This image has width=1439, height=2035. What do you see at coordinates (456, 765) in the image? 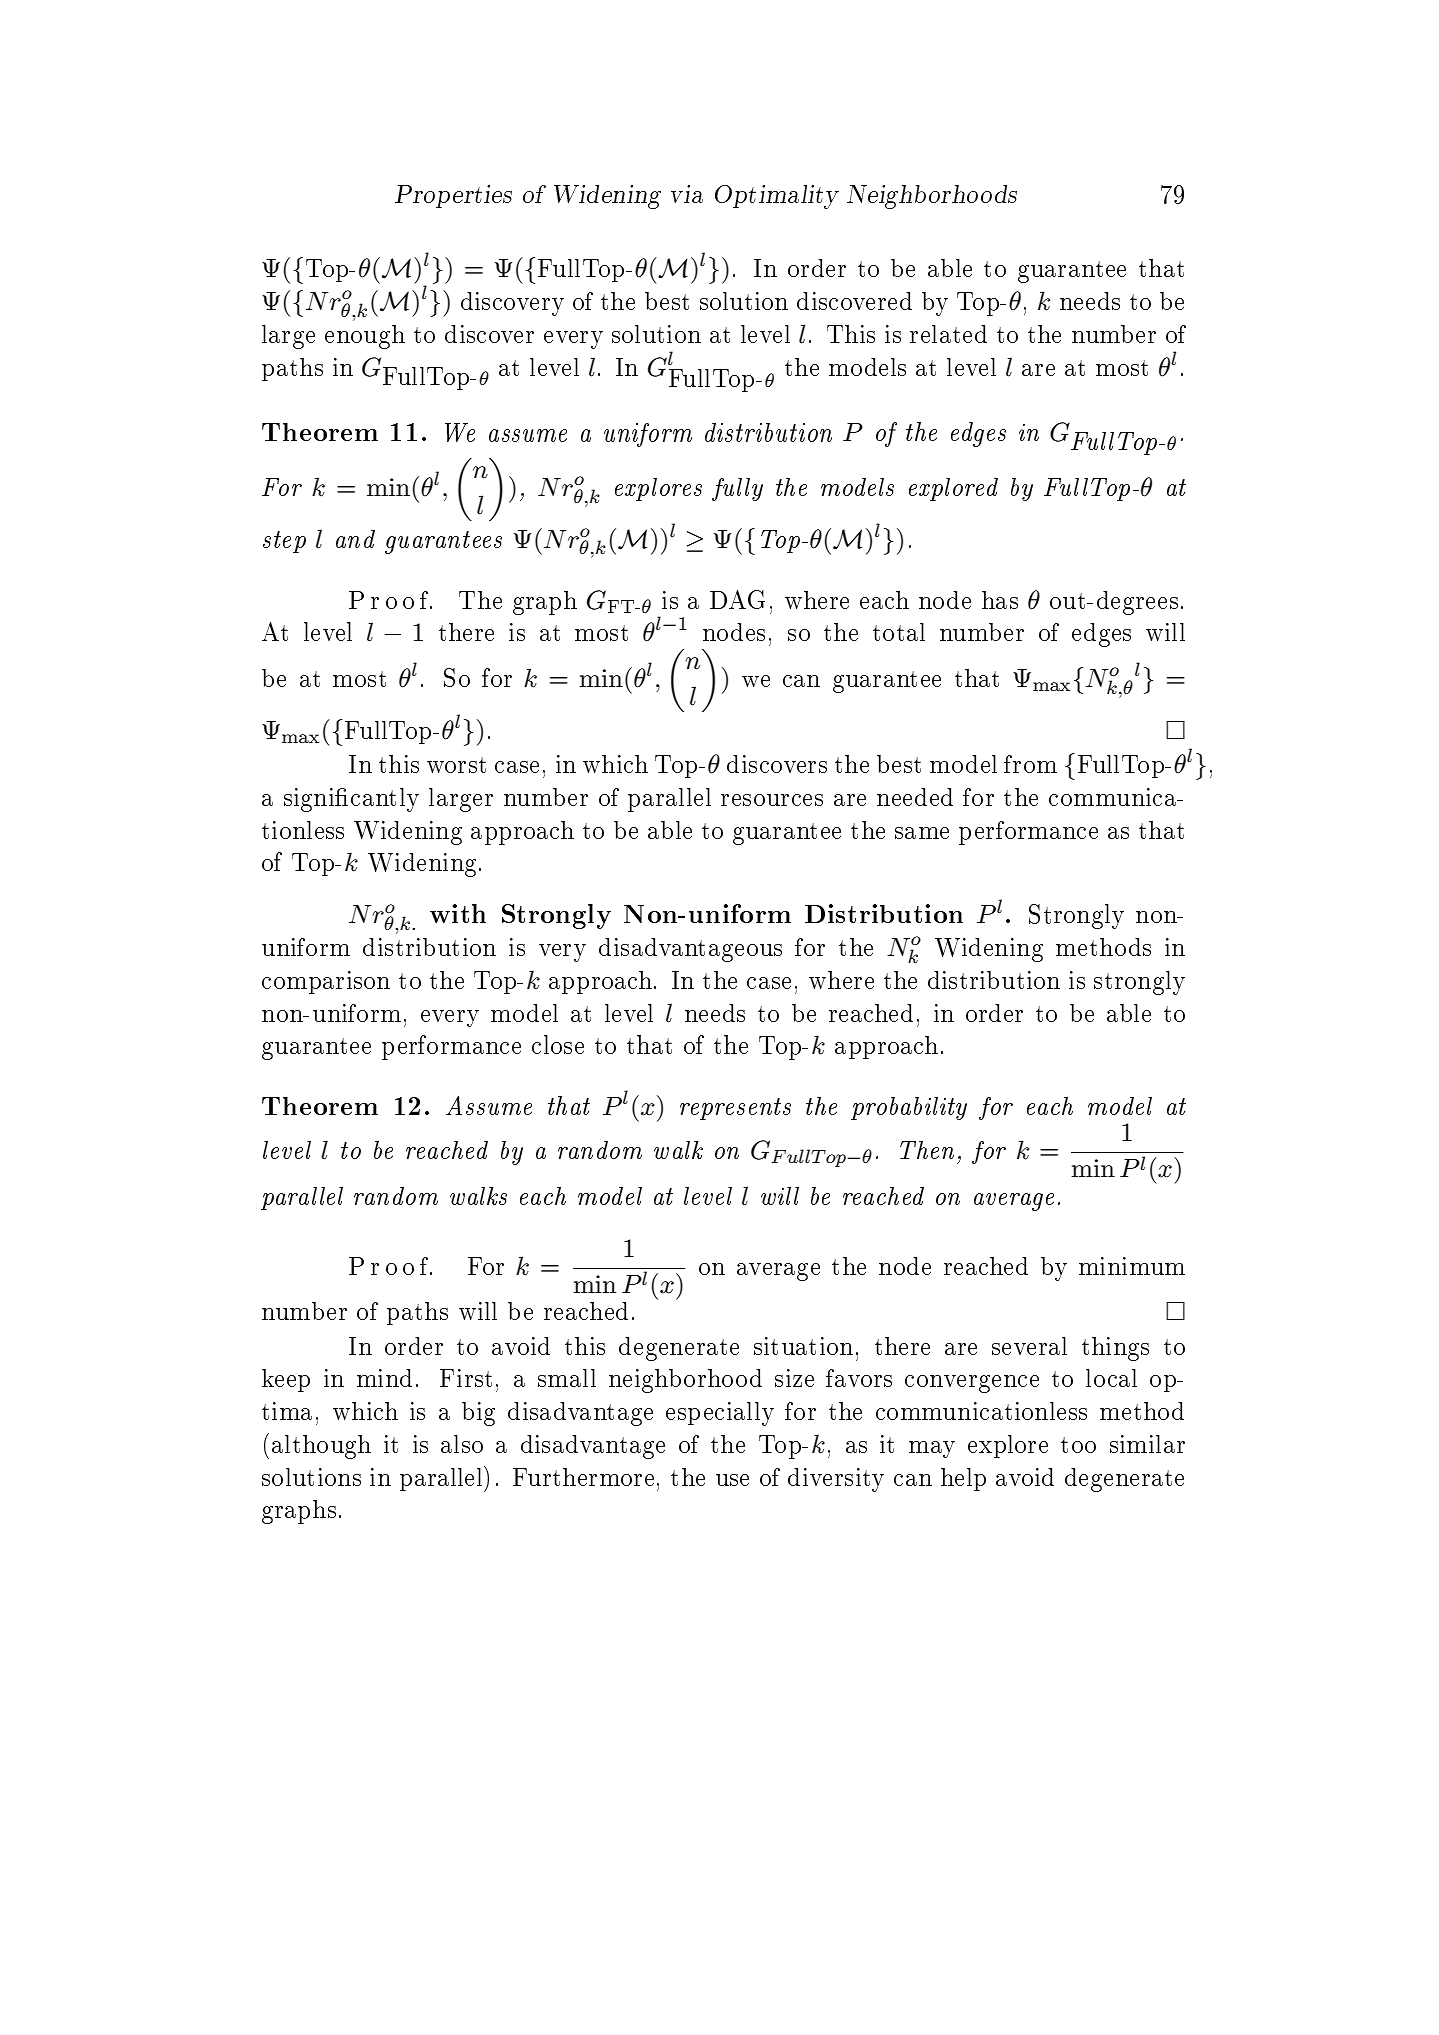
I see `worst` at bounding box center [456, 765].
